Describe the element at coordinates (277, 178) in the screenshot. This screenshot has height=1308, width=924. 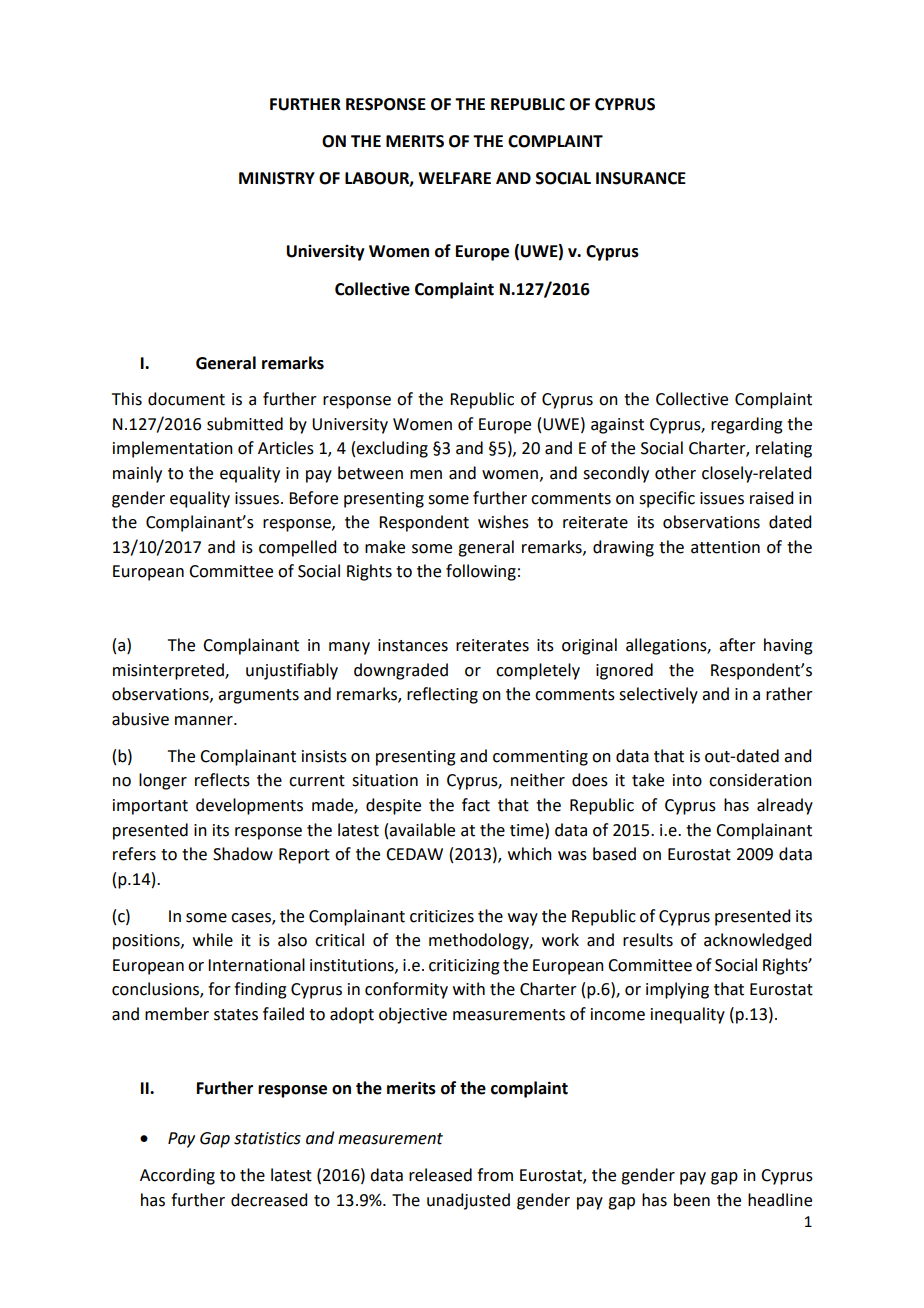
I see `MINISTRY` at that location.
